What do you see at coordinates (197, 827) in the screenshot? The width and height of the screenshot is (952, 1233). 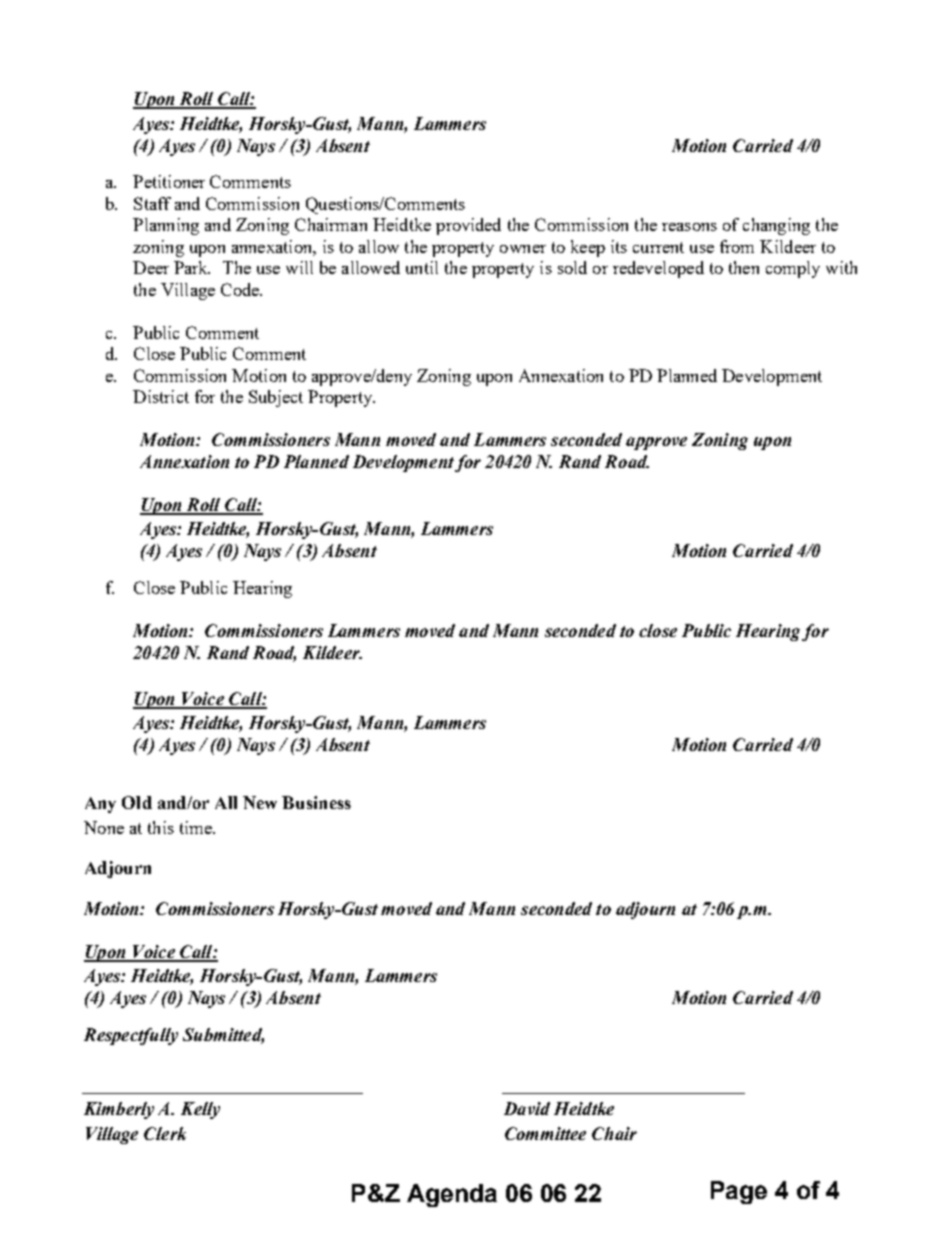 I see `time` at bounding box center [197, 827].
